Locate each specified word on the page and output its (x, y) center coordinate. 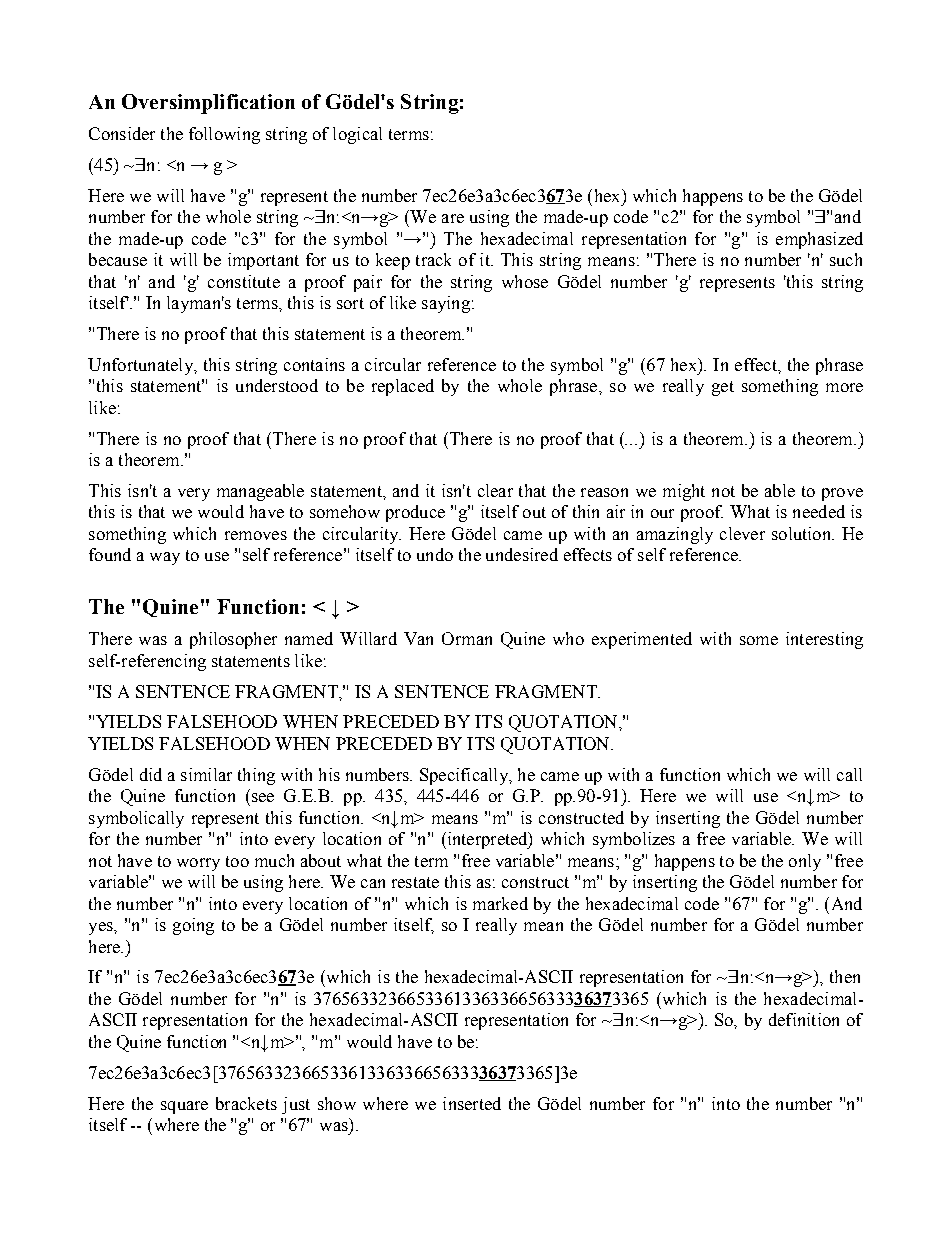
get (723, 388)
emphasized (819, 240)
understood (277, 385)
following (224, 135)
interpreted (487, 840)
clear (495, 490)
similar (206, 774)
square (184, 1107)
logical (357, 135)
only (805, 862)
